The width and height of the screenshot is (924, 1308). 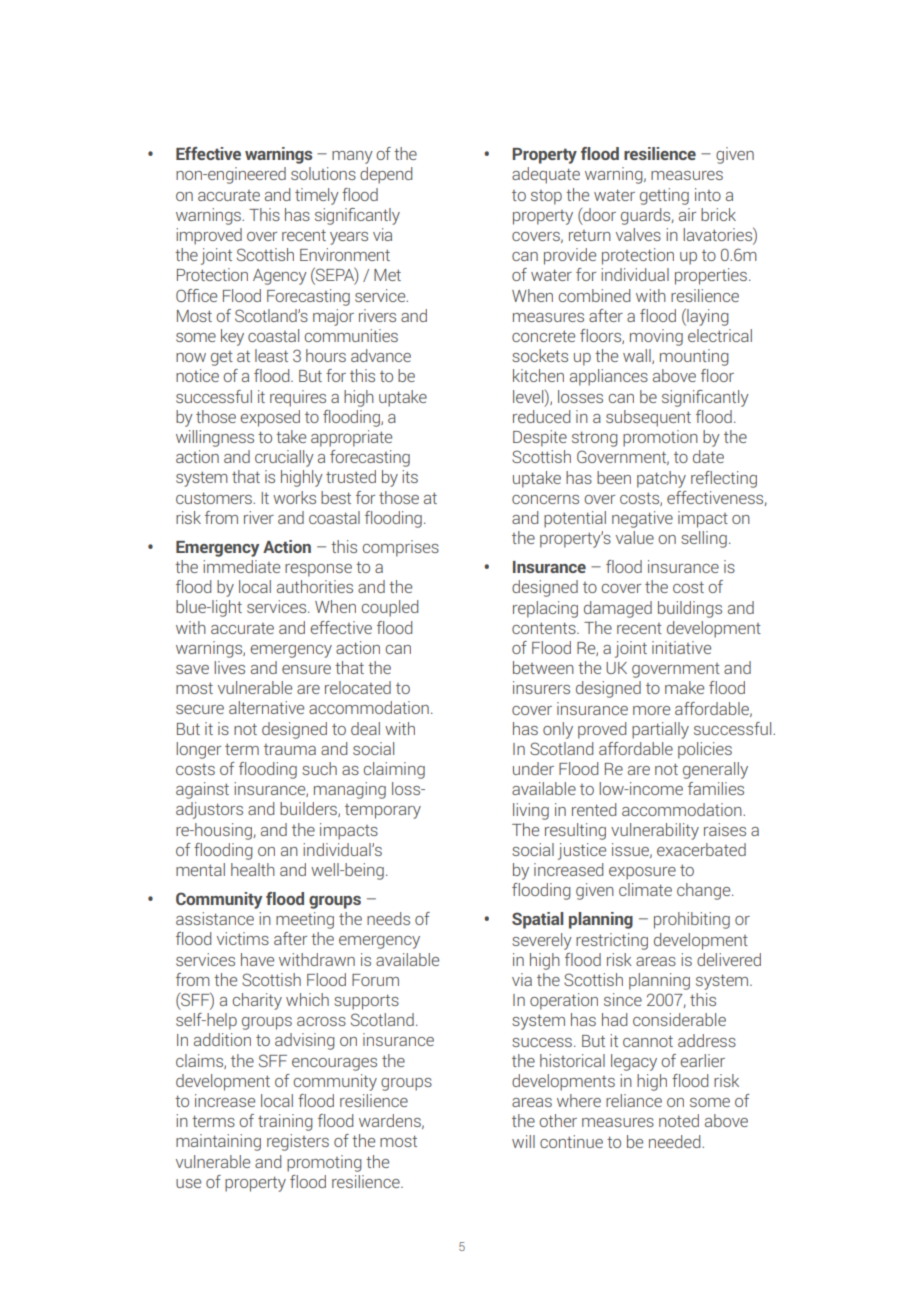 What do you see at coordinates (558, 1120) in the screenshot?
I see `other` at bounding box center [558, 1120].
